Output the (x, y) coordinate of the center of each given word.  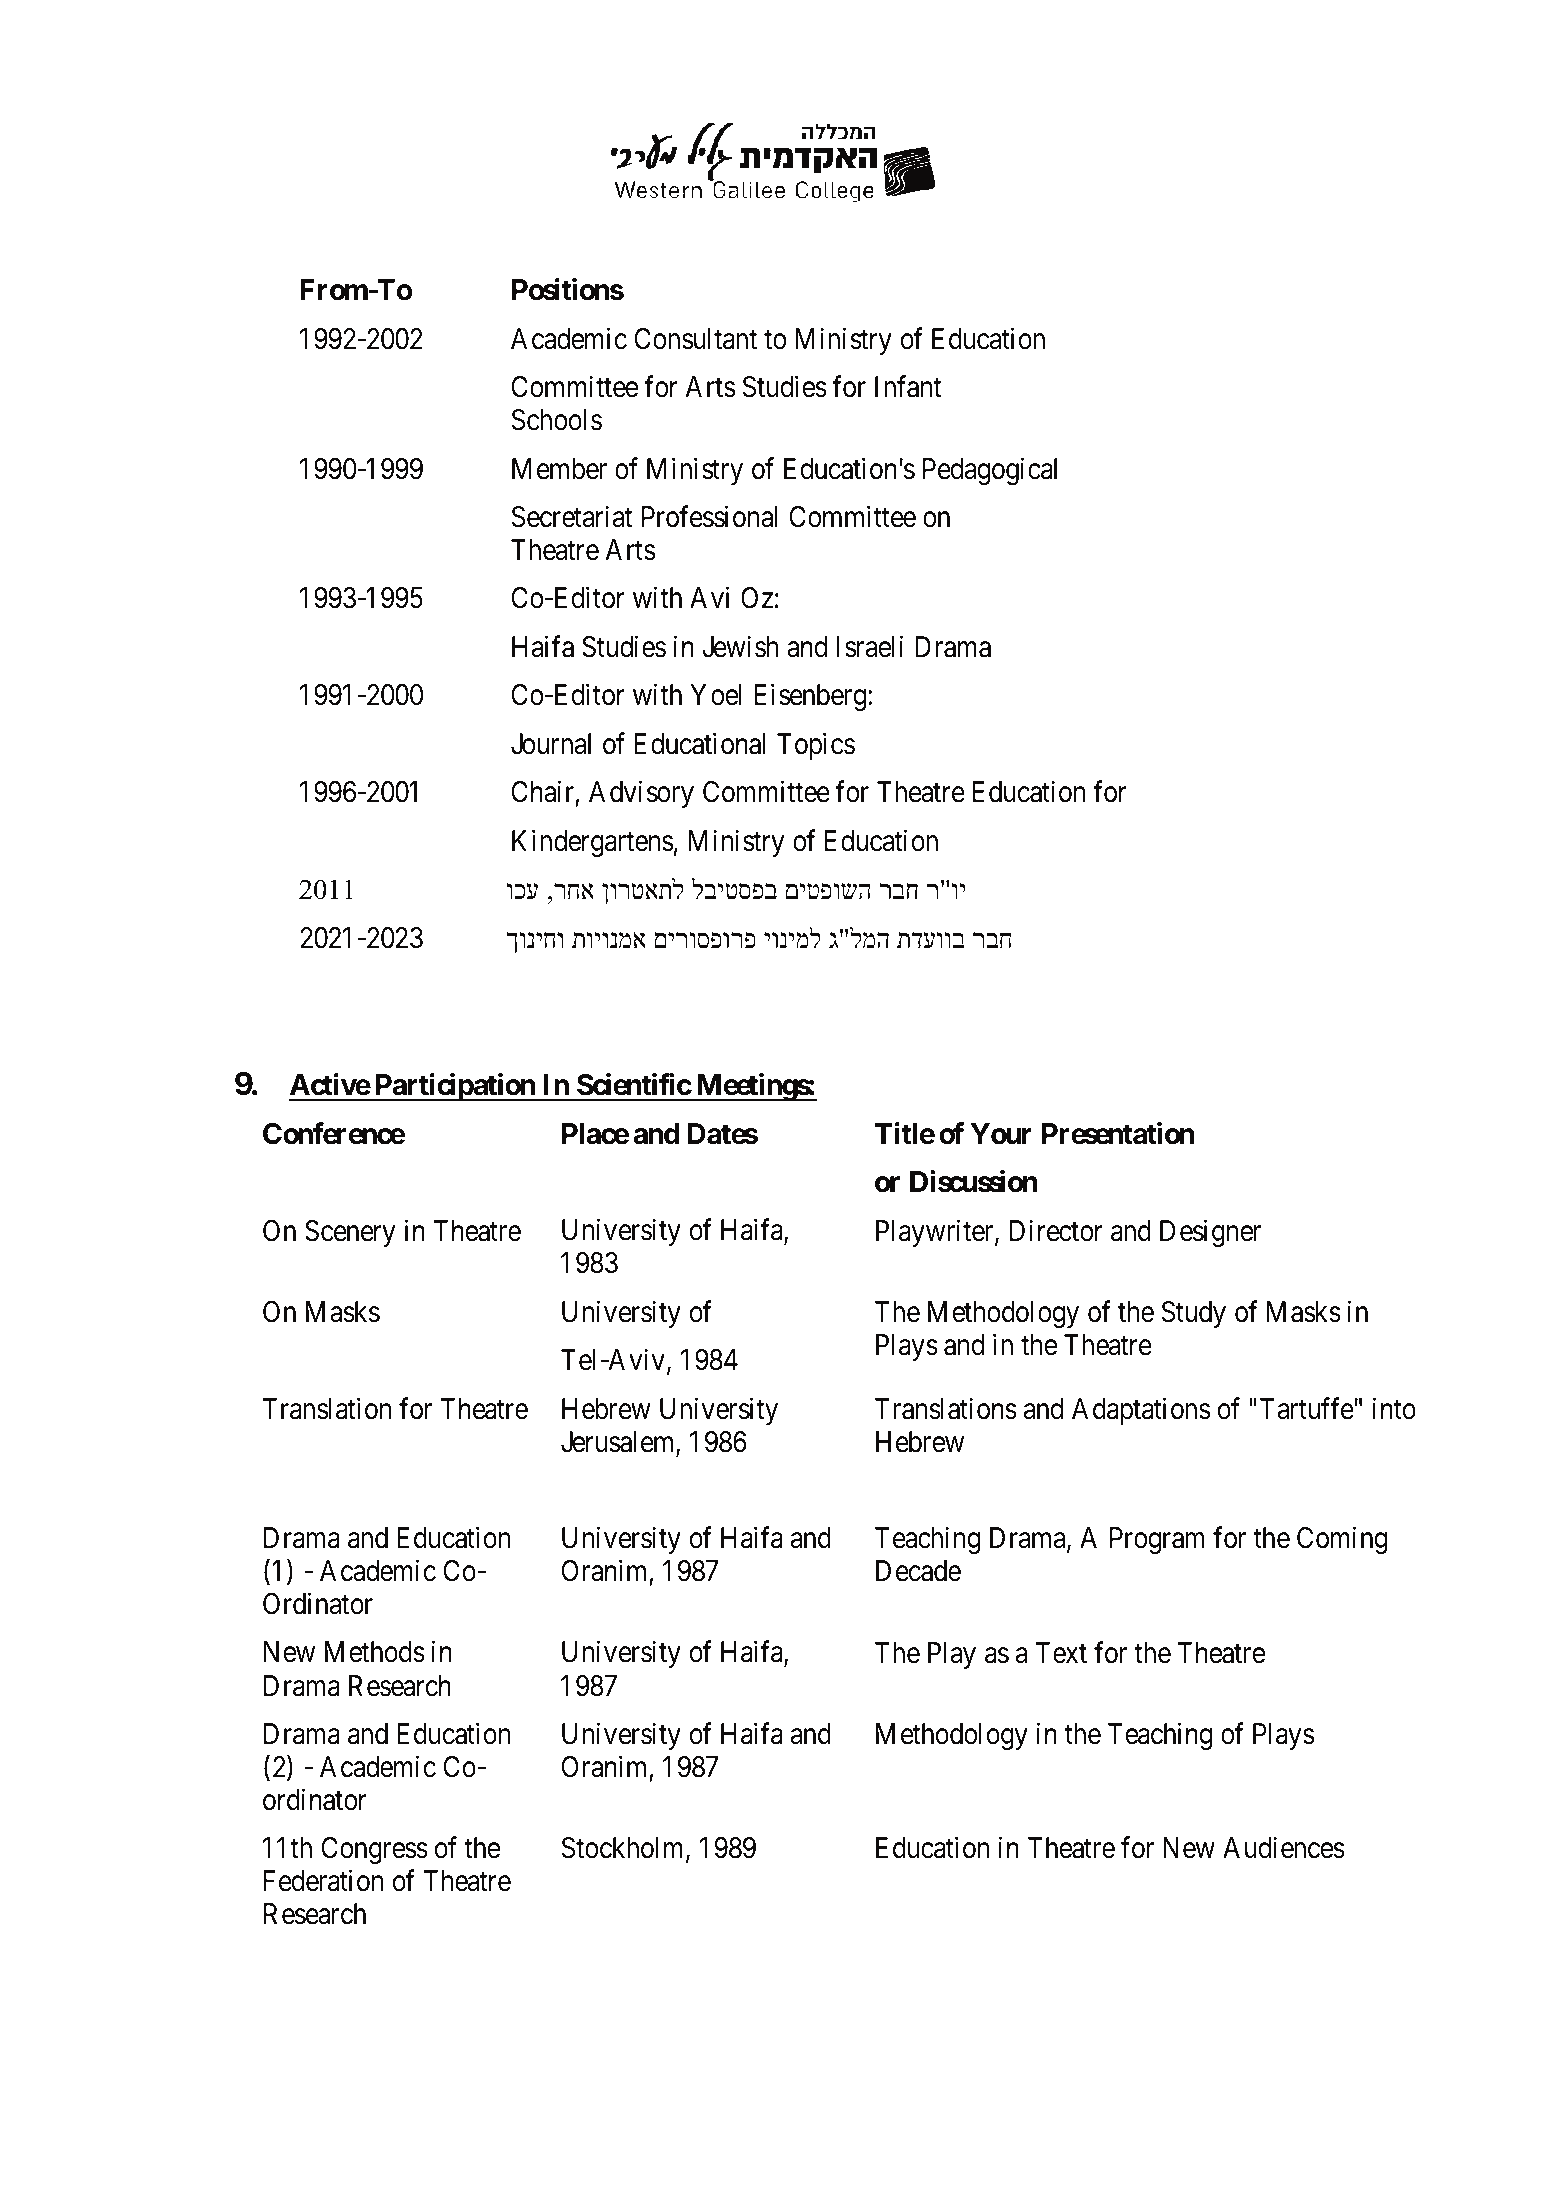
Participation (454, 1087)
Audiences (1284, 1848)
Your (1001, 1134)
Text (1061, 1653)
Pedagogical (990, 471)
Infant (908, 386)
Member (559, 469)
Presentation (1118, 1133)
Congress (374, 1850)
